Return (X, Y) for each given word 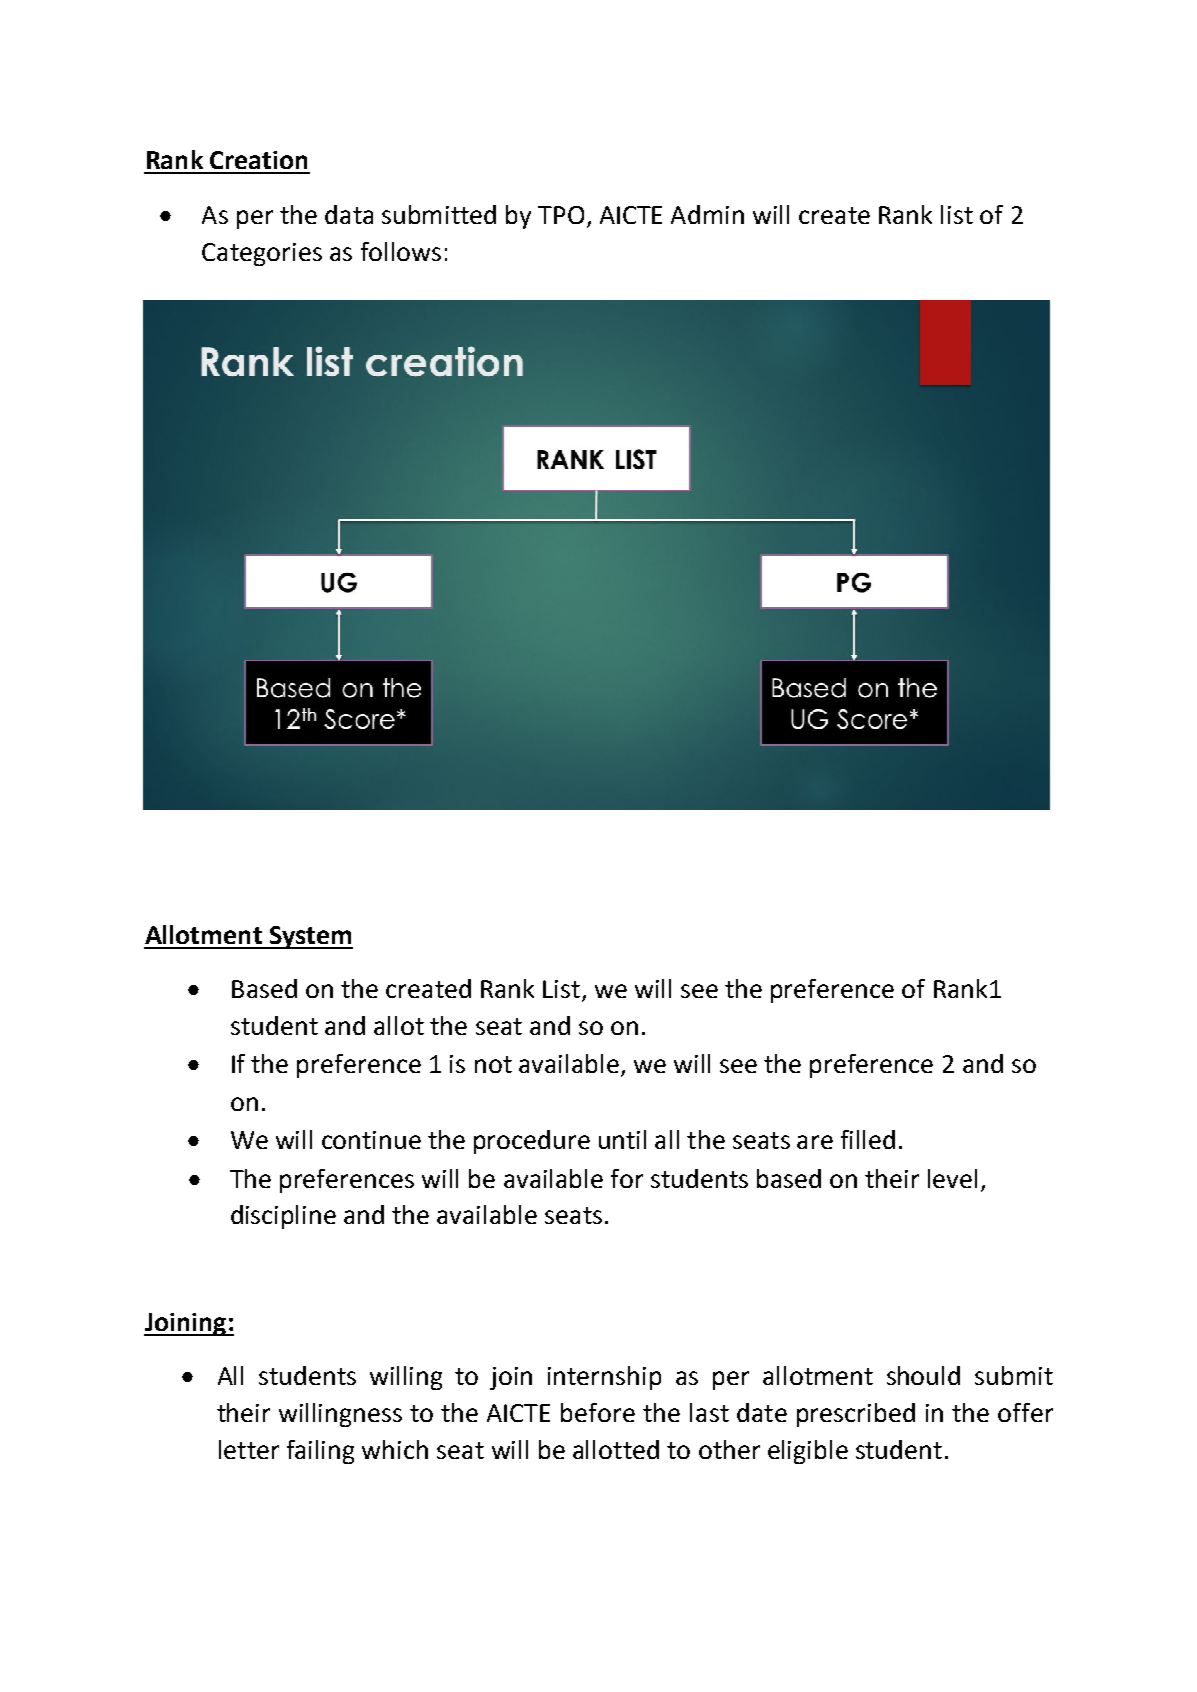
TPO (561, 215)
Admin (707, 214)
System (310, 937)
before (598, 1412)
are (815, 1142)
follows (401, 251)
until (622, 1139)
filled (868, 1139)
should (923, 1375)
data (349, 214)
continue (371, 1140)
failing (320, 1452)
